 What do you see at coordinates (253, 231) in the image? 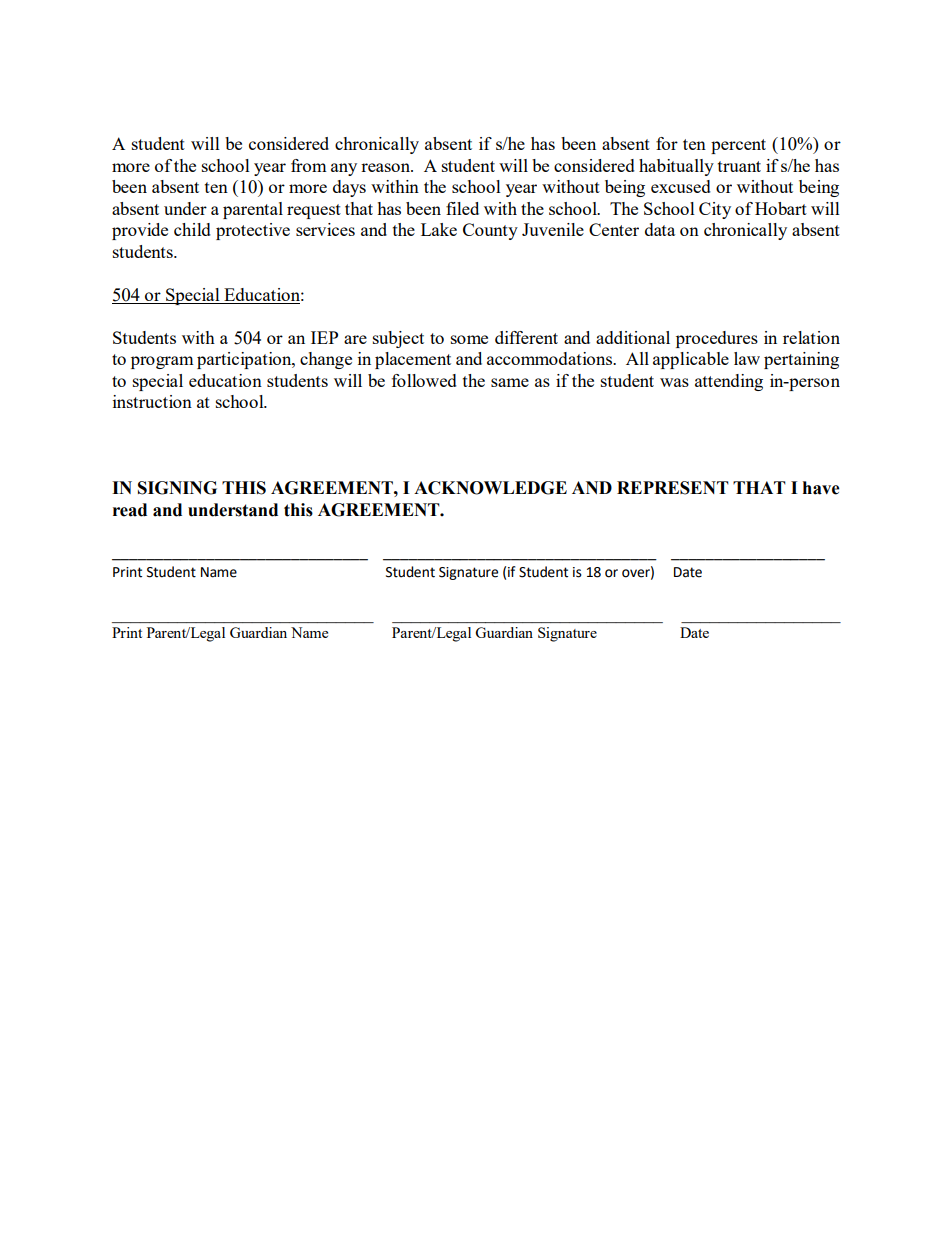
I see `protective` at bounding box center [253, 231].
